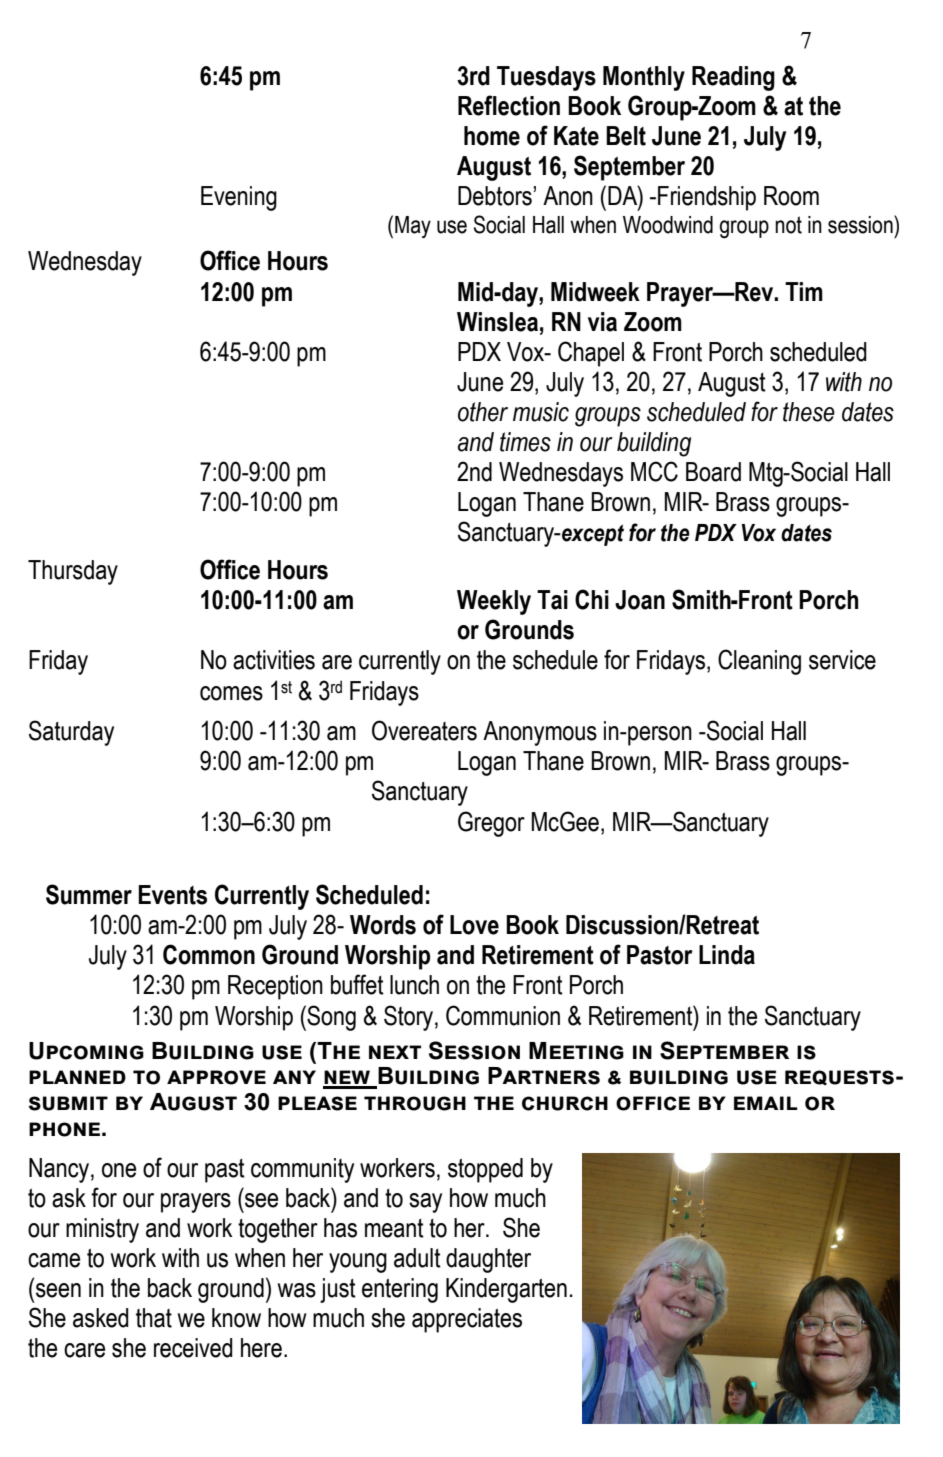 This document has height=1457, width=943. I want to click on Kindergarten, so click(506, 1290).
